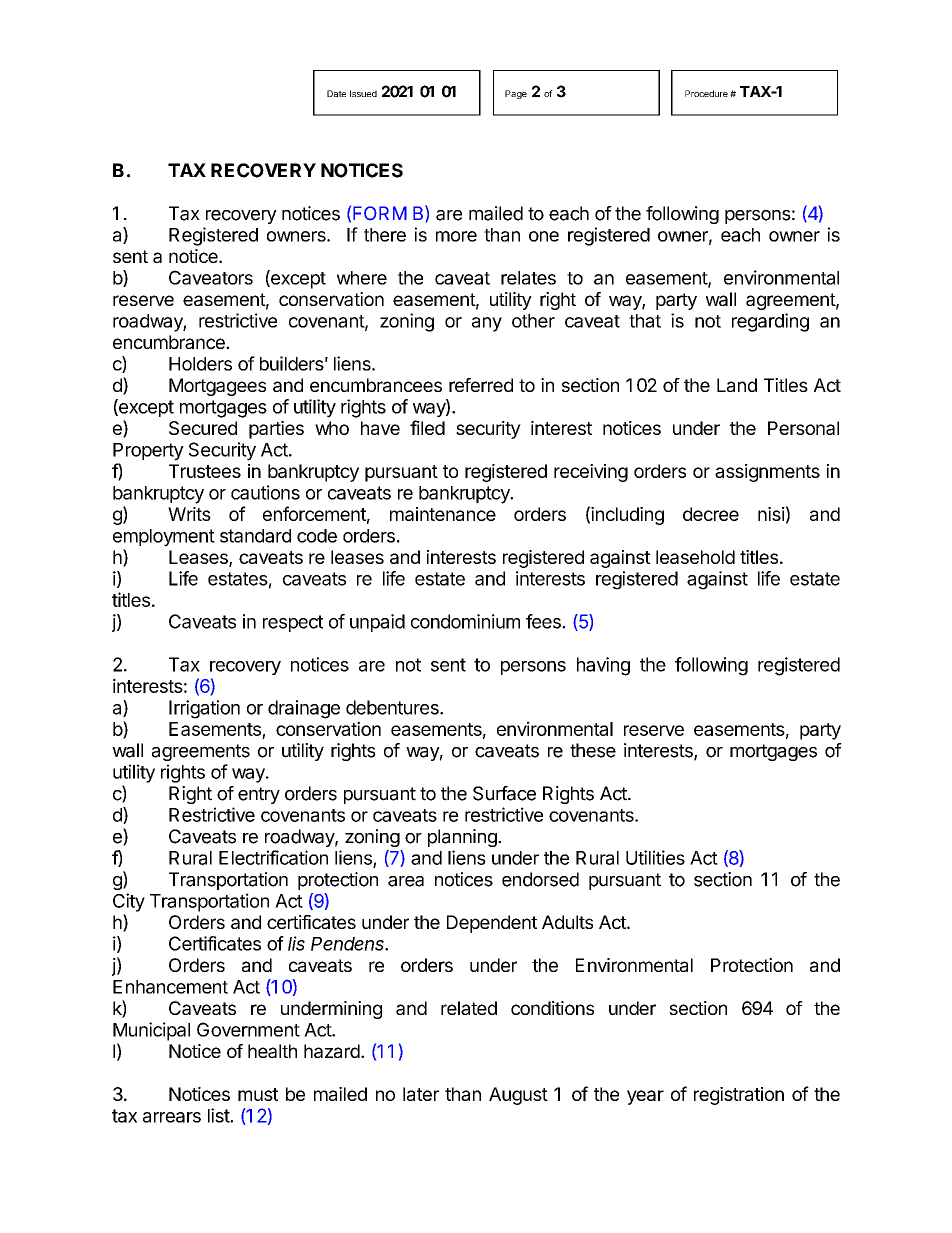 The height and width of the screenshot is (1233, 952). I want to click on planning, so click(463, 838).
